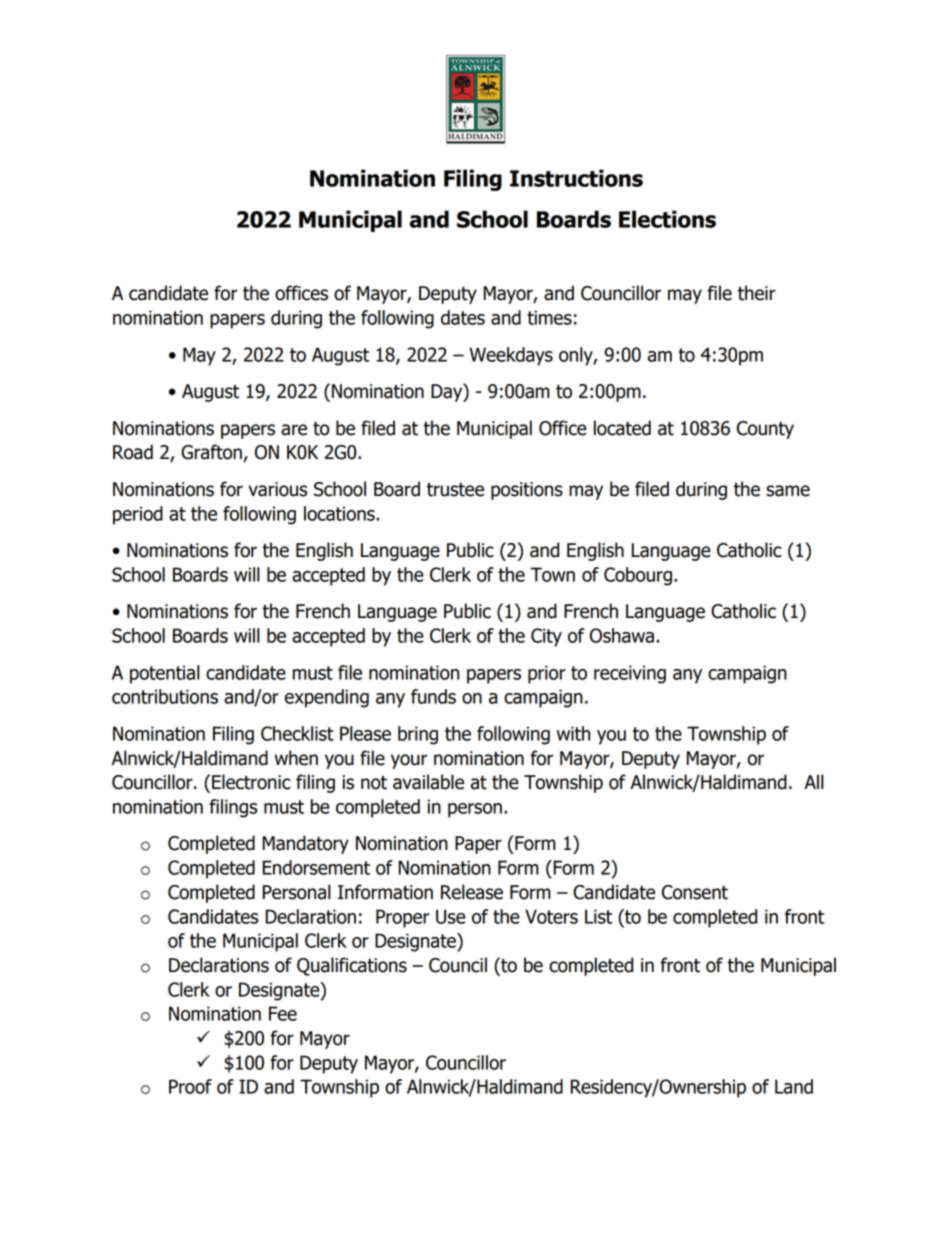 The height and width of the page is (1233, 952). What do you see at coordinates (630, 674) in the page?
I see `receiving` at bounding box center [630, 674].
